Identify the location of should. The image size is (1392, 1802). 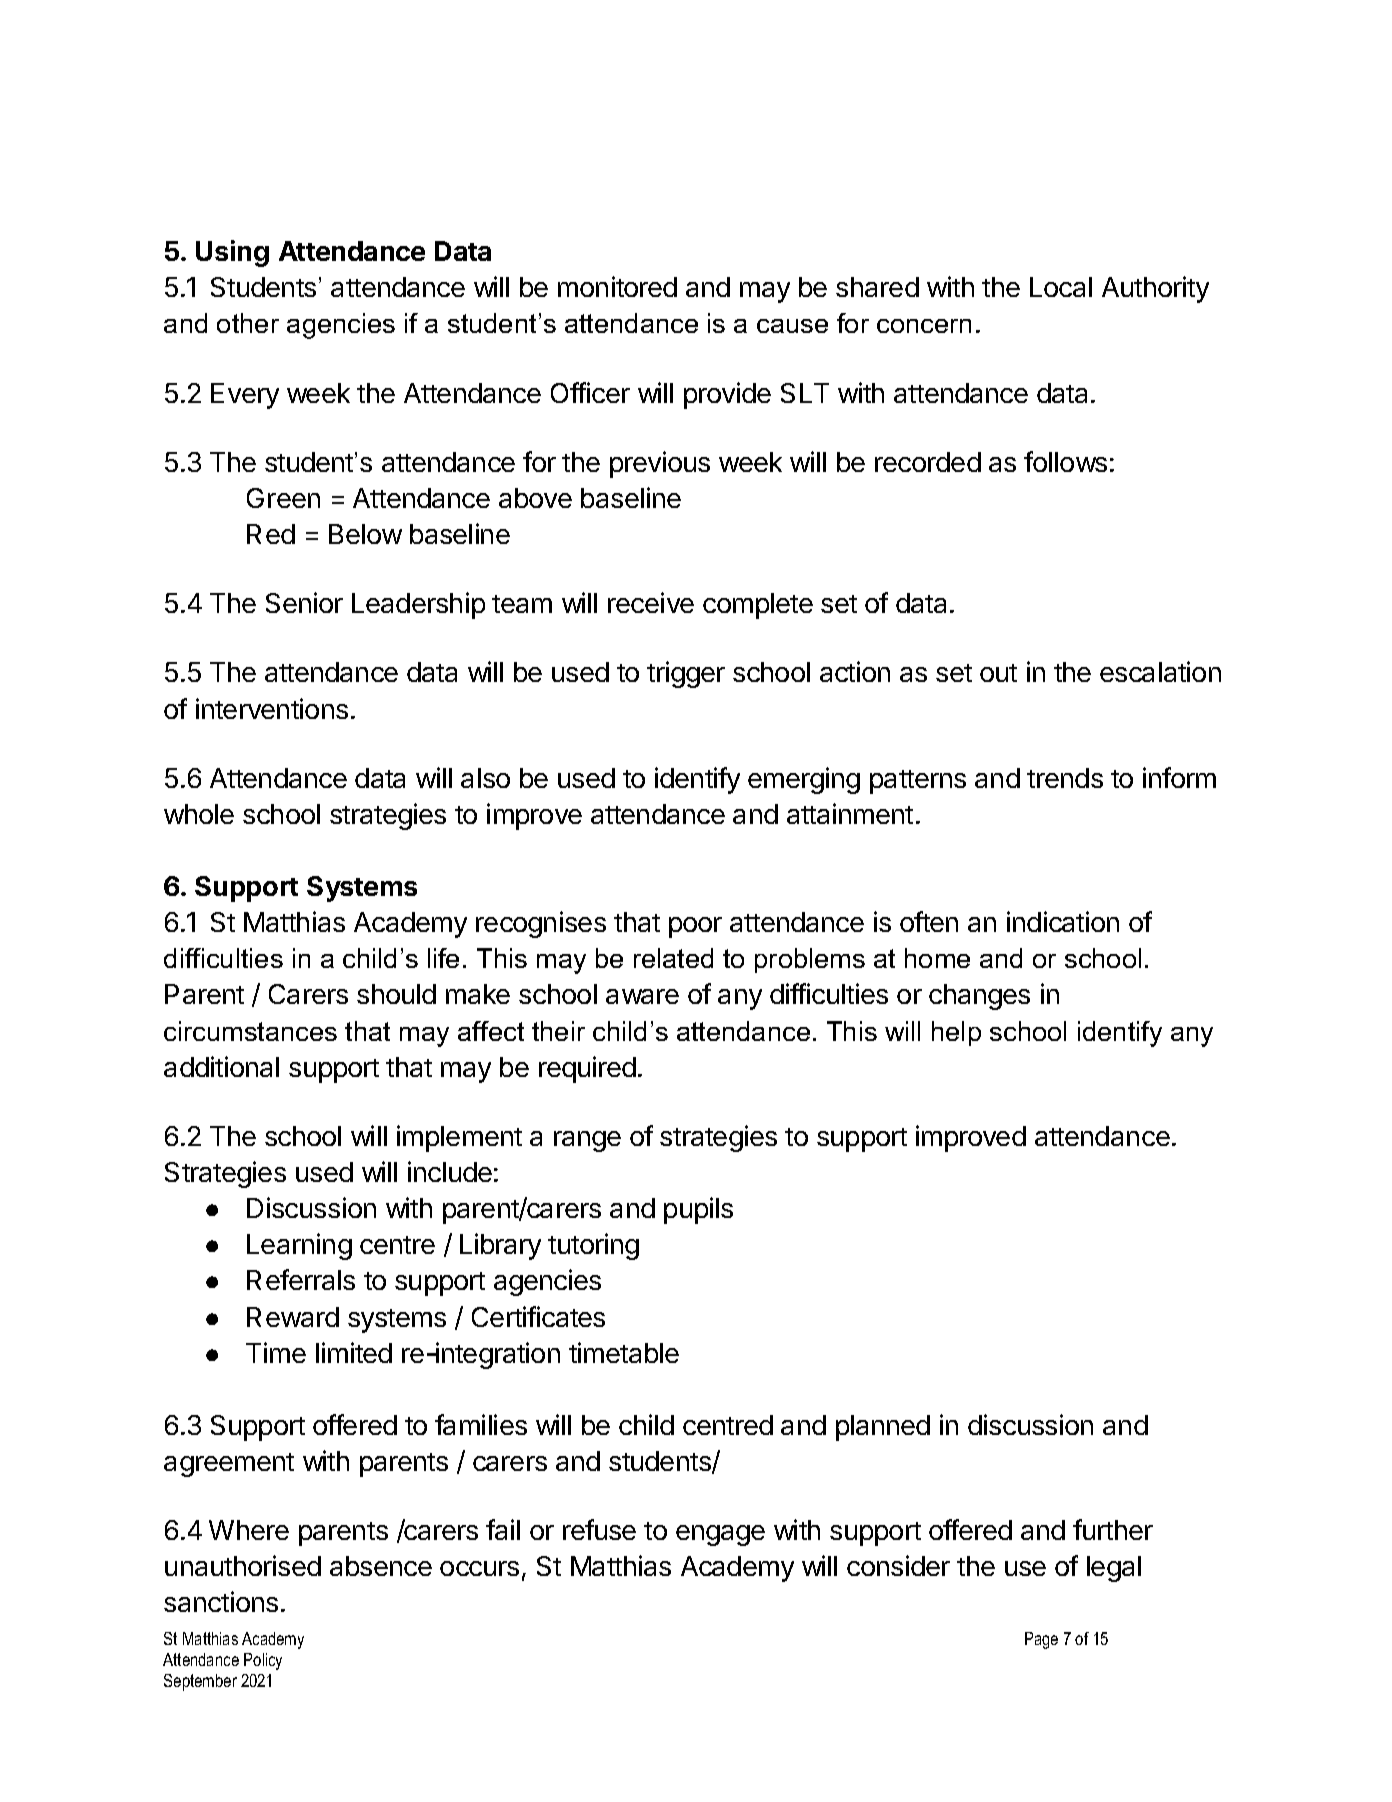
(396, 994).
